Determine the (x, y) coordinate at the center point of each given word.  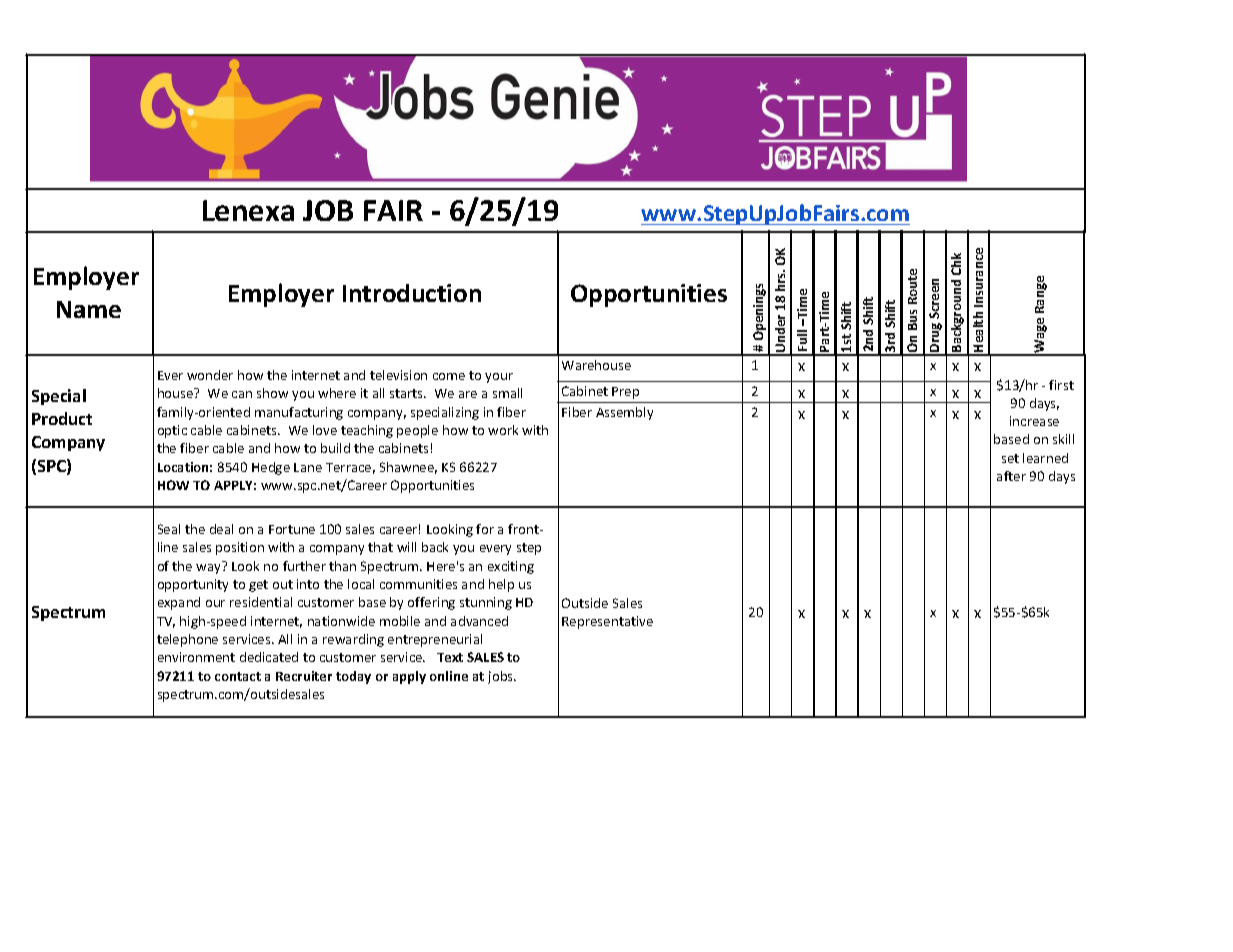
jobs (502, 677)
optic (172, 431)
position (240, 548)
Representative (607, 622)
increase (1034, 421)
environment (196, 657)
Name (89, 309)
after (1011, 476)
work (503, 430)
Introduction (412, 293)
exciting (511, 567)
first (1061, 385)
